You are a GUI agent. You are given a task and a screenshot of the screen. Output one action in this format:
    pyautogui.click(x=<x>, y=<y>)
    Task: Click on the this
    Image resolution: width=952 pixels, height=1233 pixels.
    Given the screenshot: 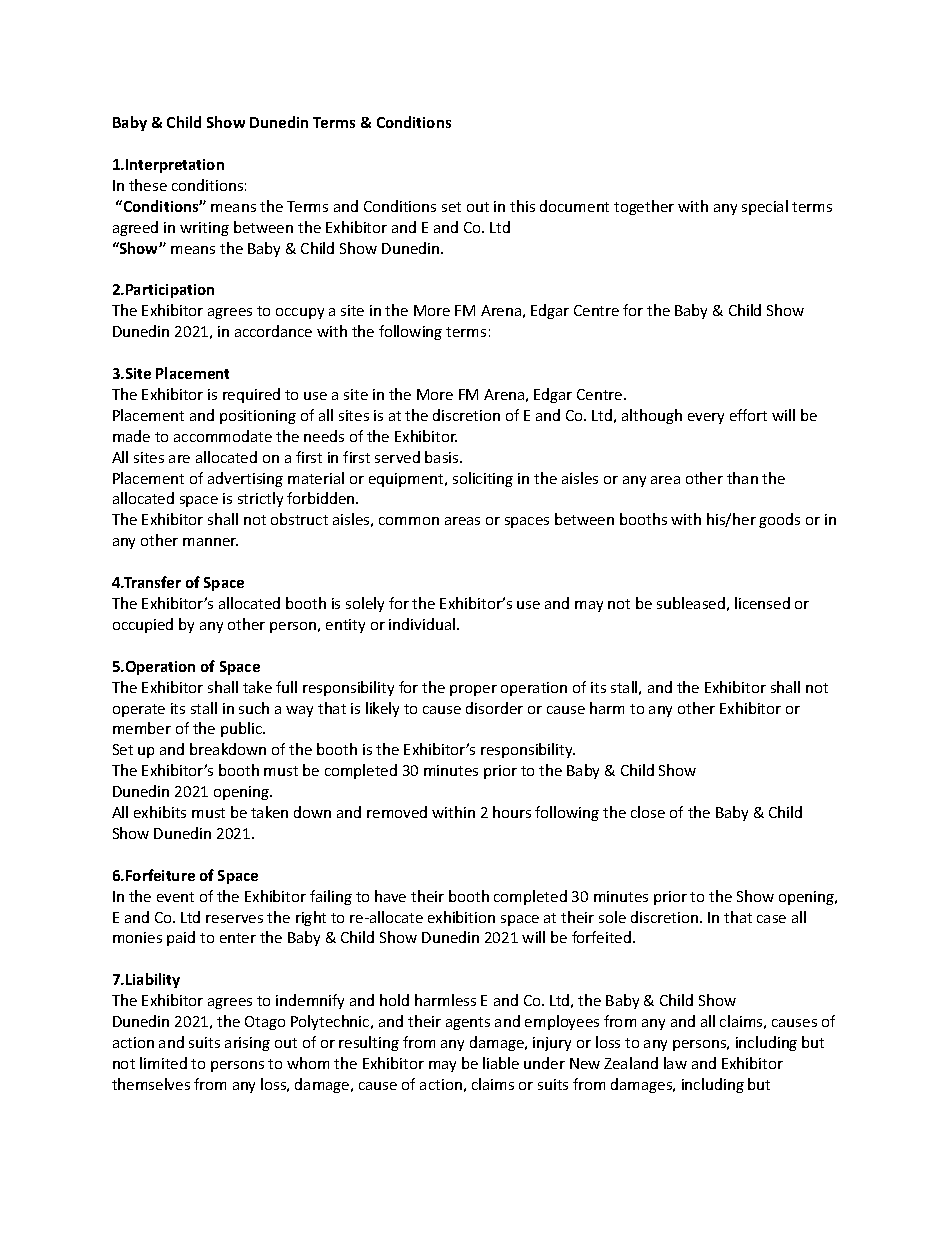 What is the action you would take?
    pyautogui.click(x=522, y=206)
